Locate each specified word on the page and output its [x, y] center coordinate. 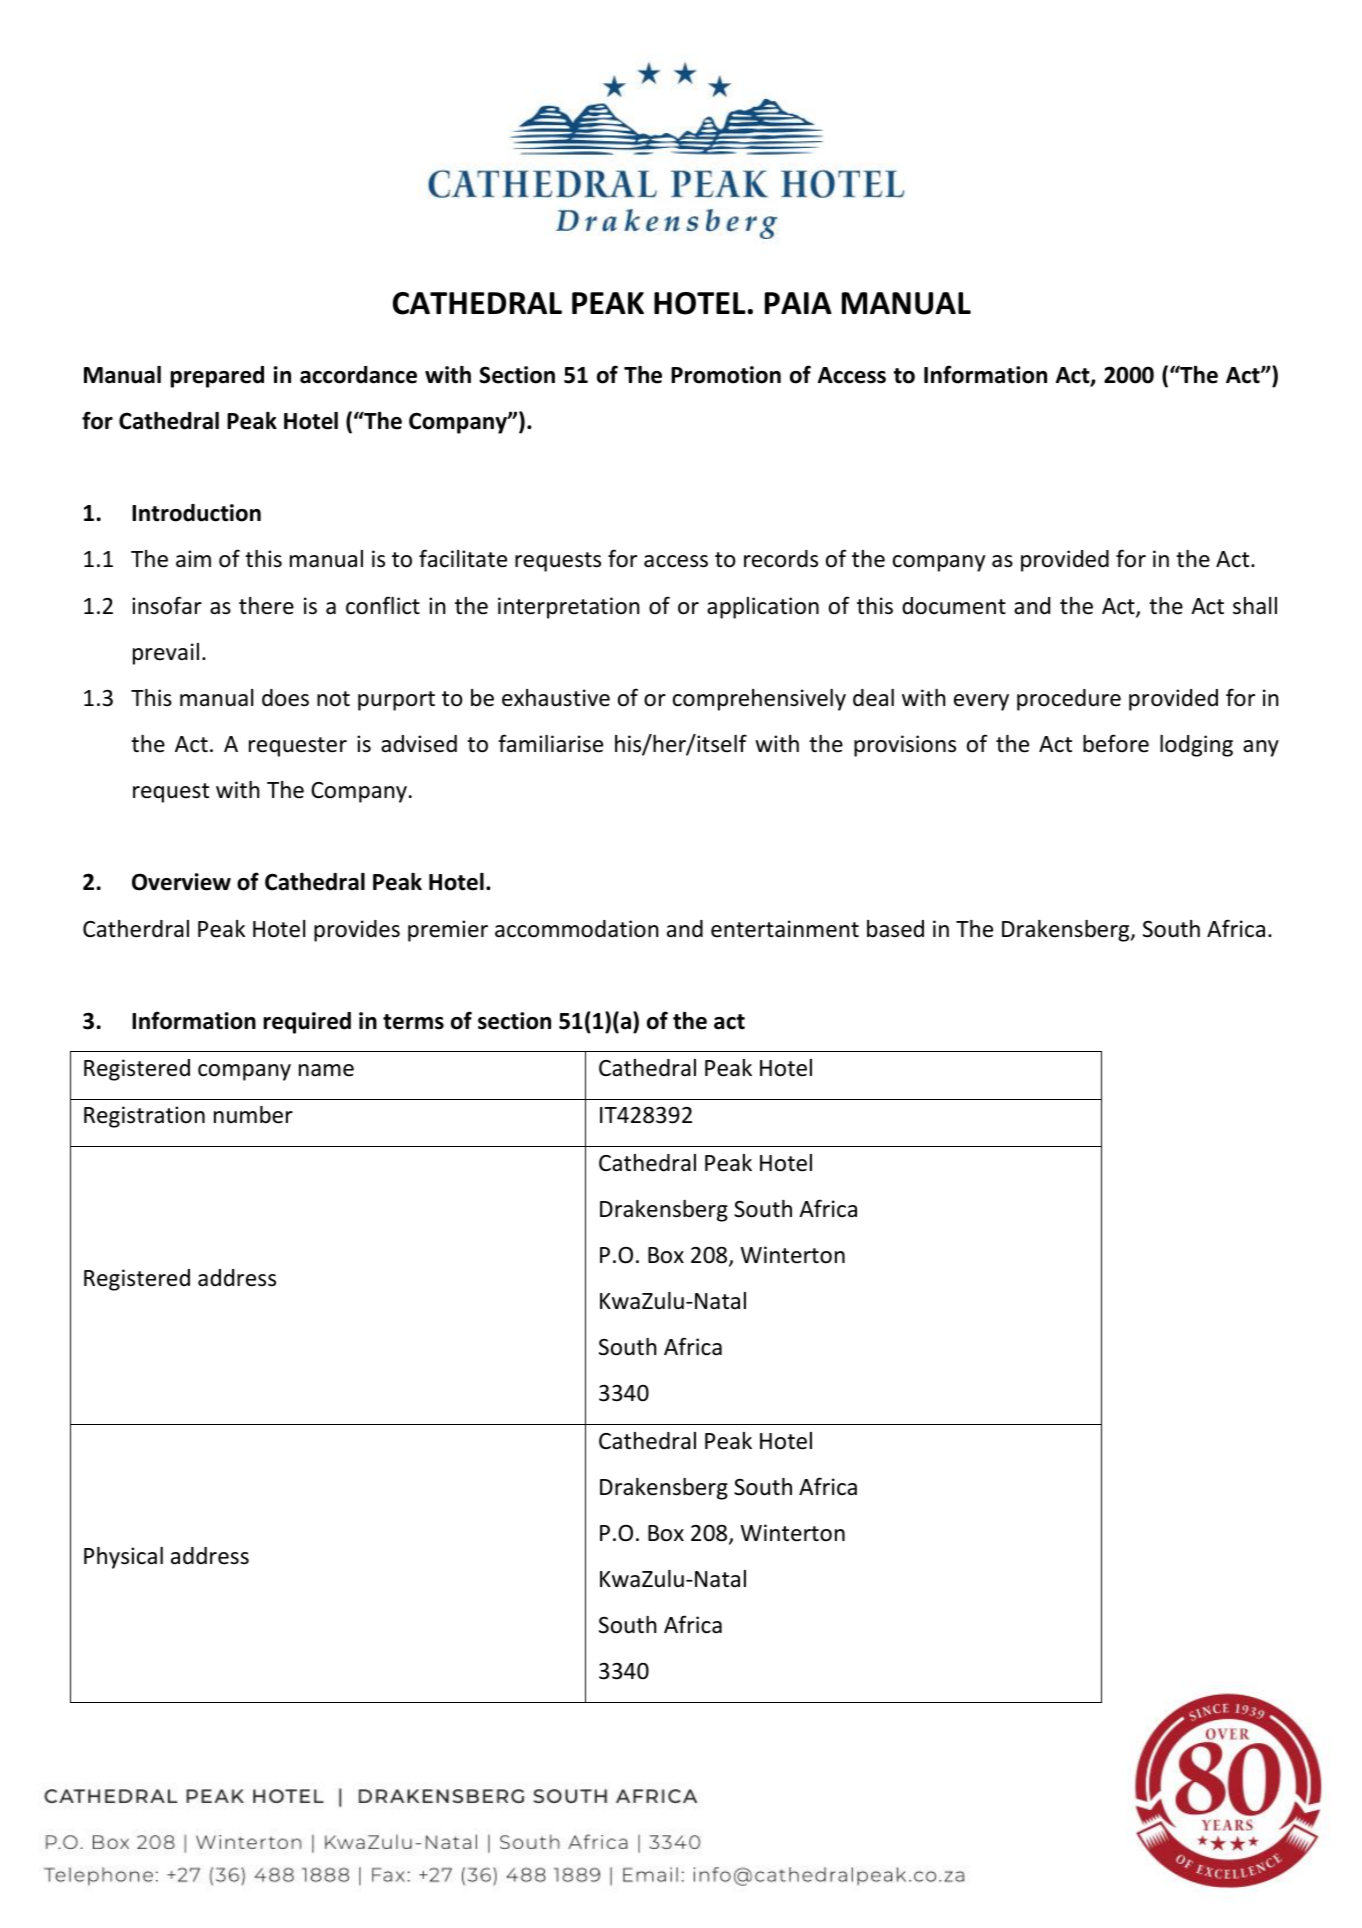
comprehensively [759, 700]
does [285, 698]
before [1116, 743]
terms [413, 1022]
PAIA [798, 303]
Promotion [726, 375]
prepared [217, 377]
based [895, 929]
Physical [123, 1558]
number [253, 1115]
